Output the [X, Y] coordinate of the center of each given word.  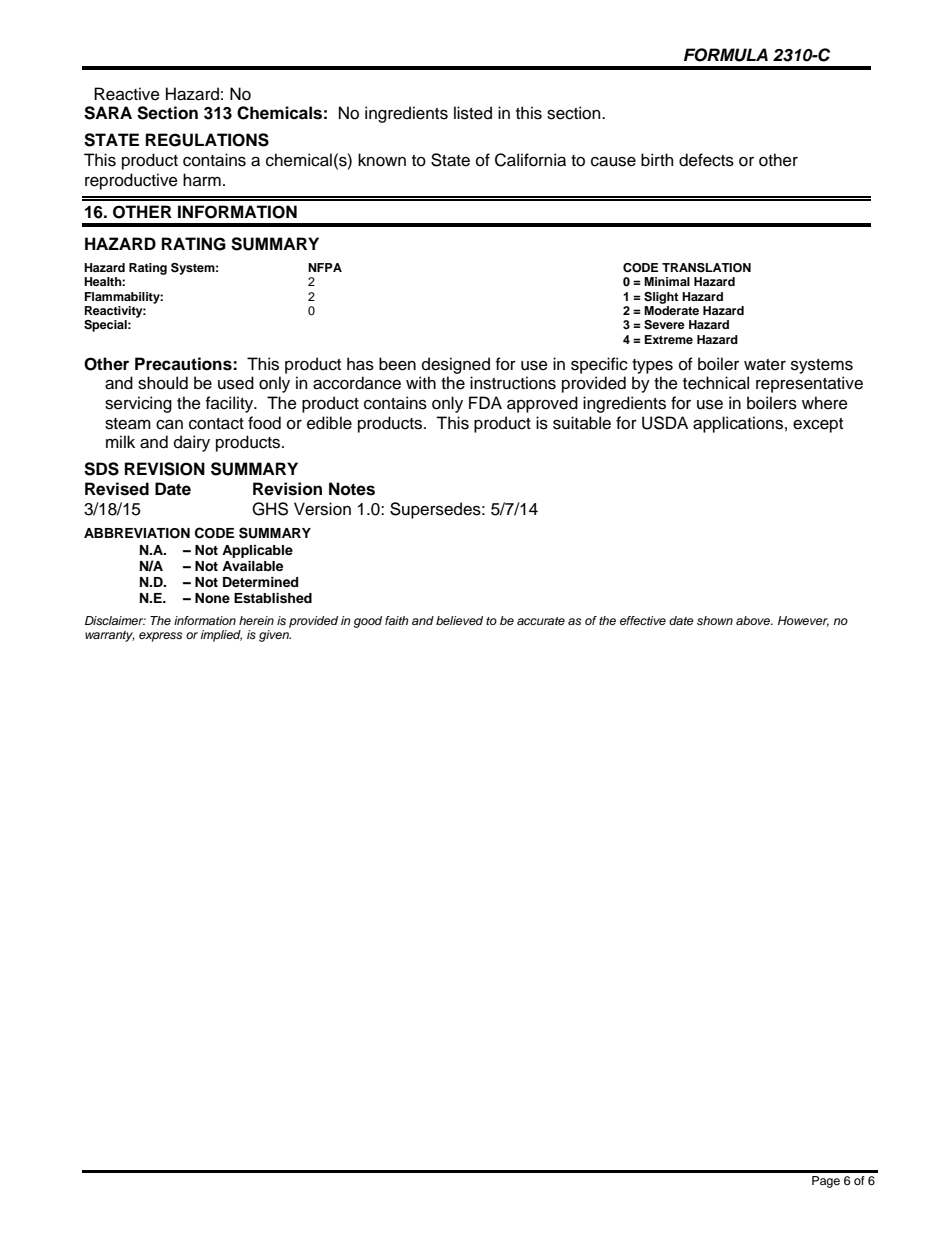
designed [456, 365]
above [754, 620]
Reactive [127, 94]
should [163, 383]
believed [459, 620]
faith [396, 620]
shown [715, 620]
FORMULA [726, 55]
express [160, 637]
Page [826, 1182]
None [212, 598]
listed [473, 113]
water [765, 365]
